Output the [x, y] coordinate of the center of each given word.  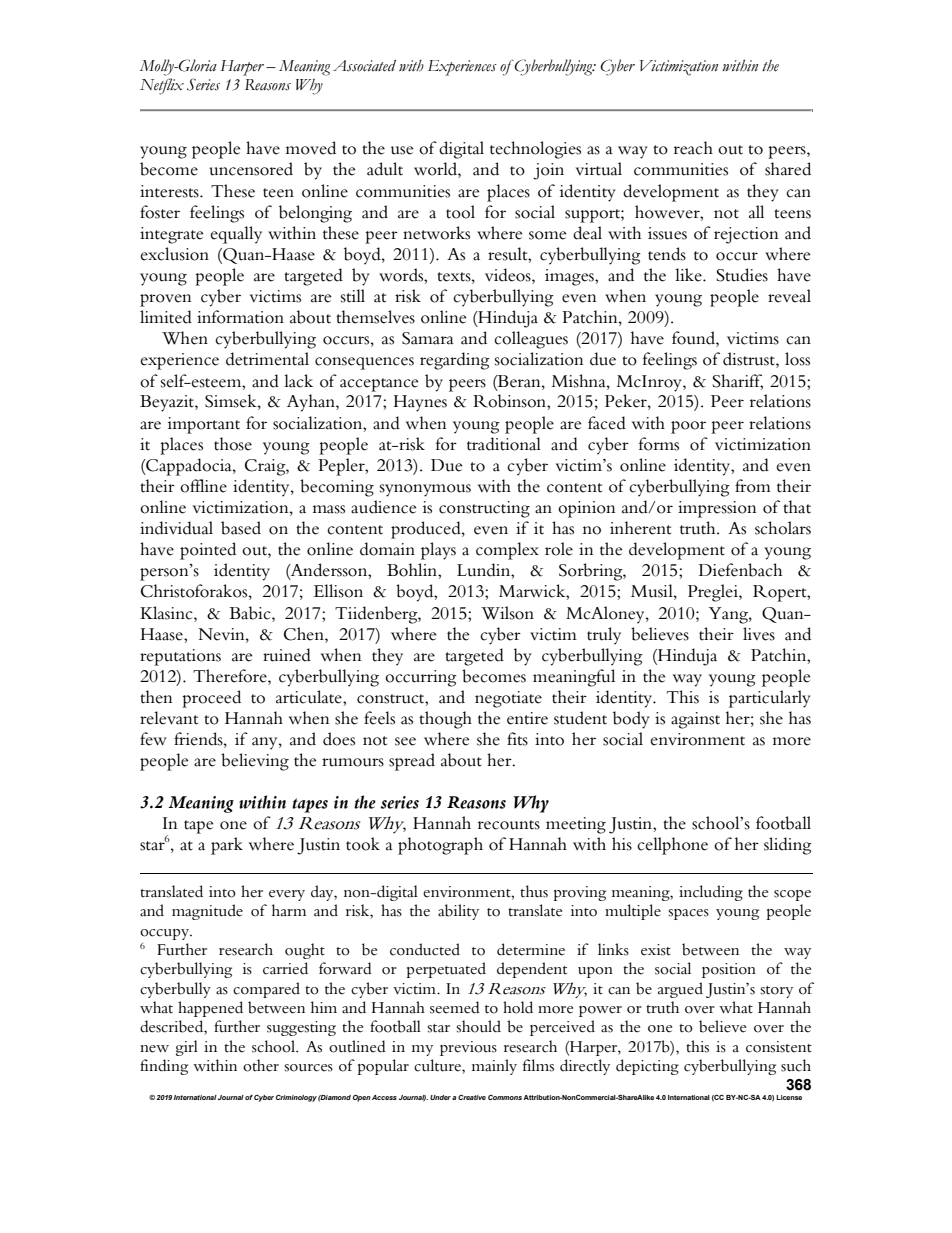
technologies [535, 150]
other [261, 1065]
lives [759, 634]
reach [693, 148]
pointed [208, 551]
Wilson [507, 613]
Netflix [162, 86]
